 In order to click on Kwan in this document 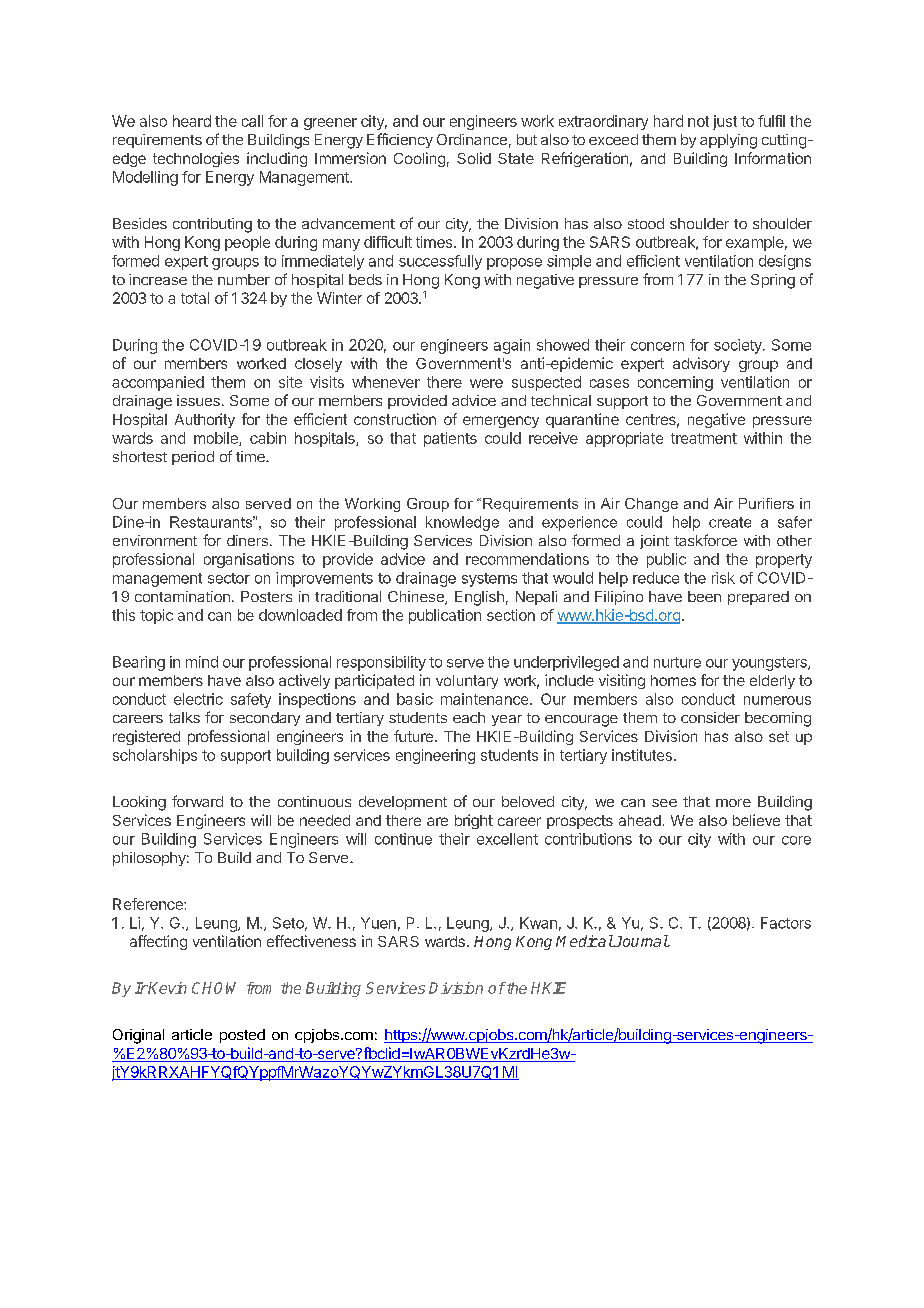, I will do `click(538, 923)`.
